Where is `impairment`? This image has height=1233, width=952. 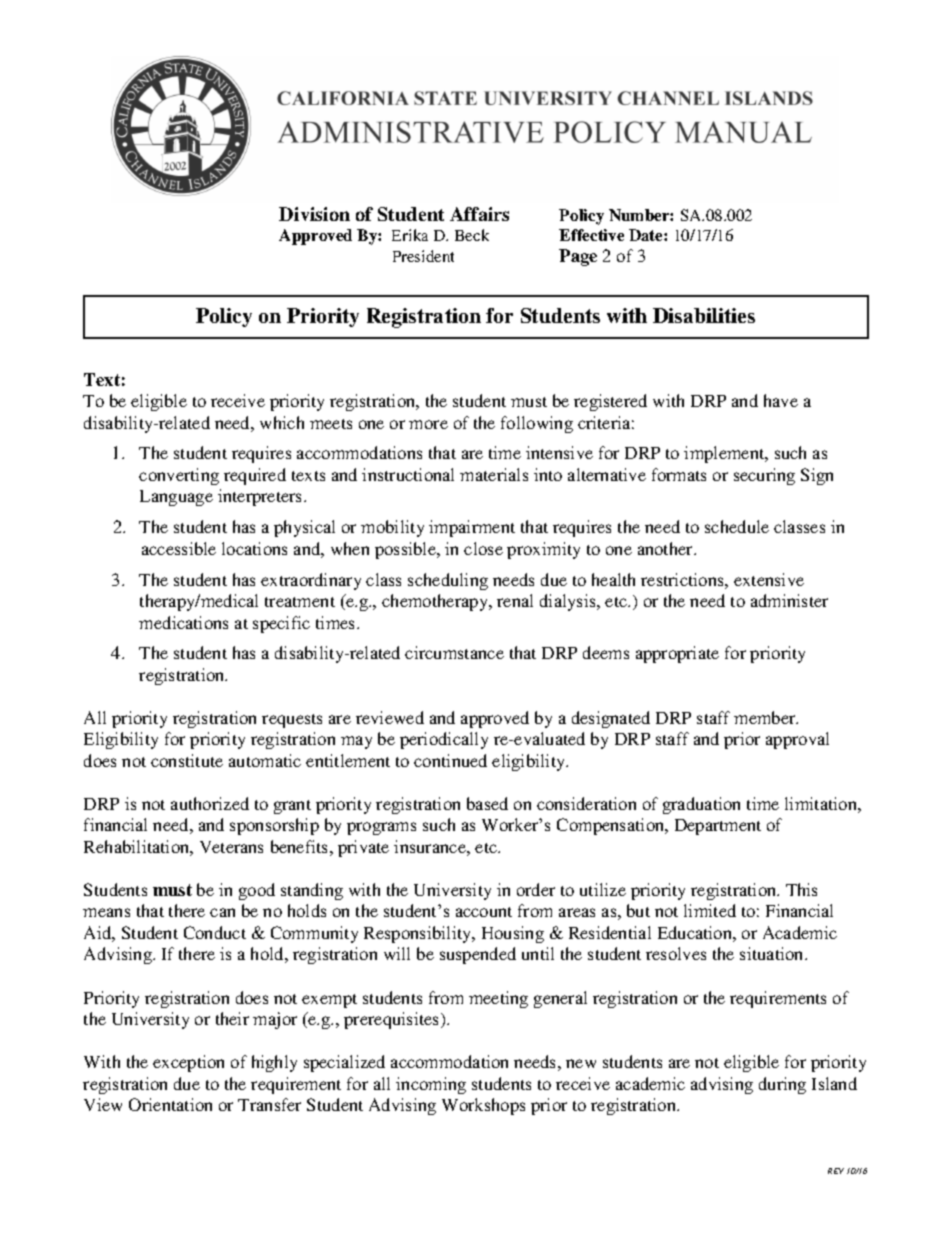
impairment is located at coordinates (472, 528).
